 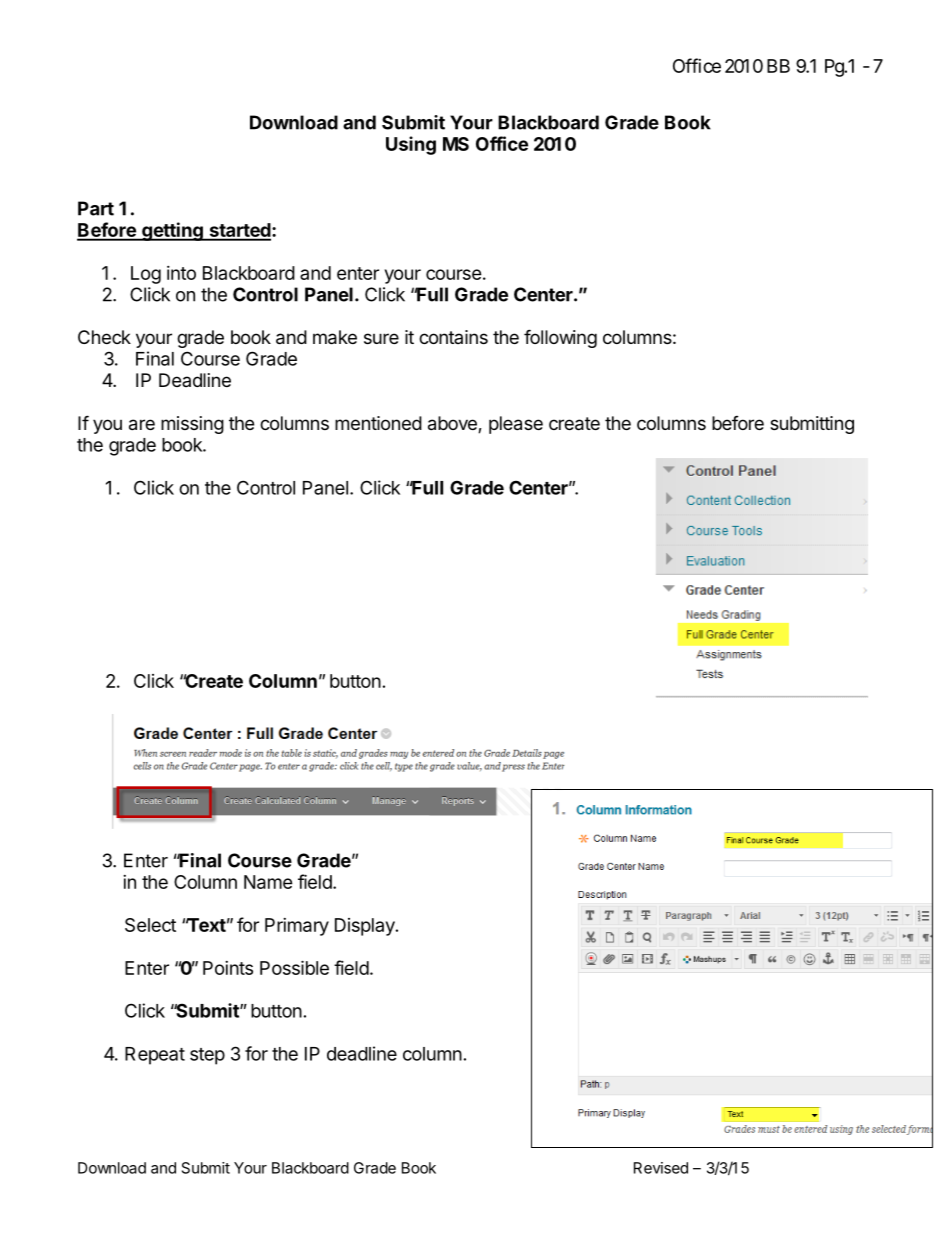 I want to click on Primary, so click(x=297, y=927).
